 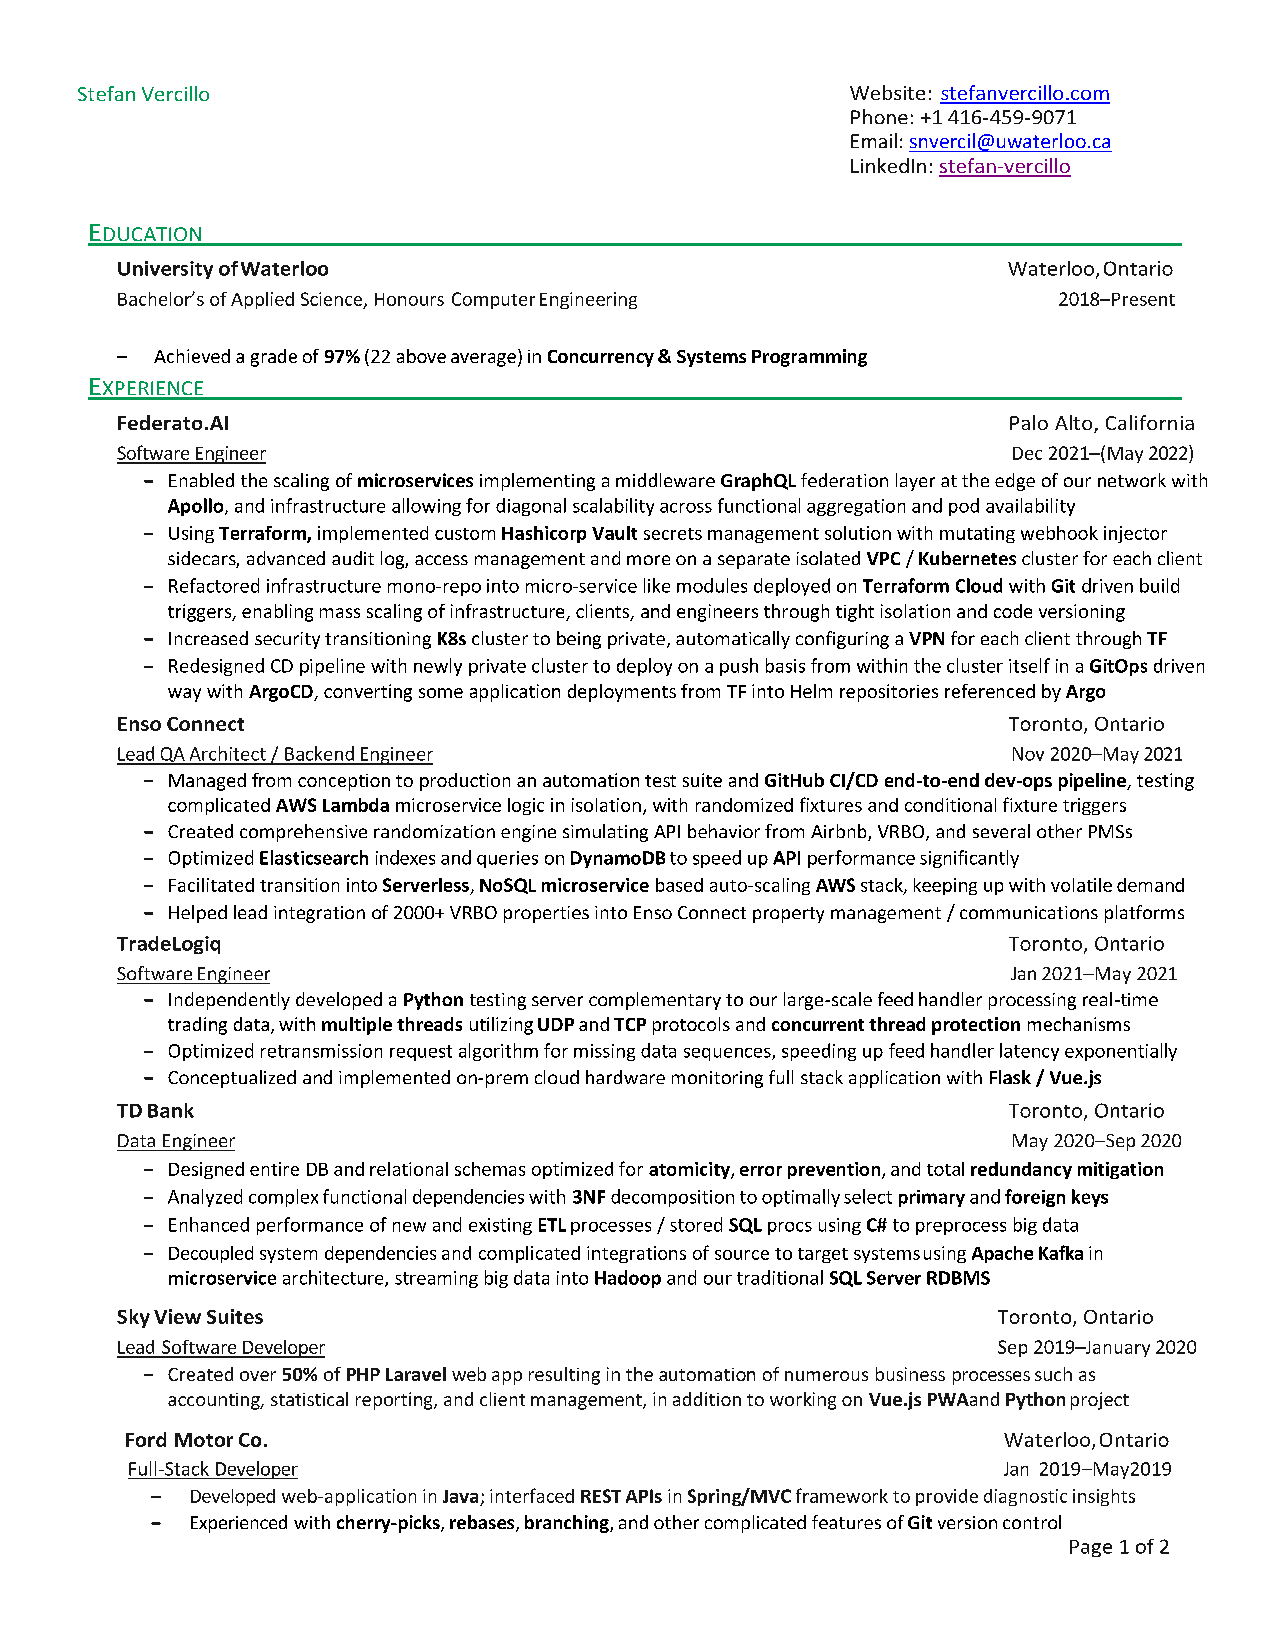 What do you see at coordinates (165, 270) in the page?
I see `University` at bounding box center [165, 270].
